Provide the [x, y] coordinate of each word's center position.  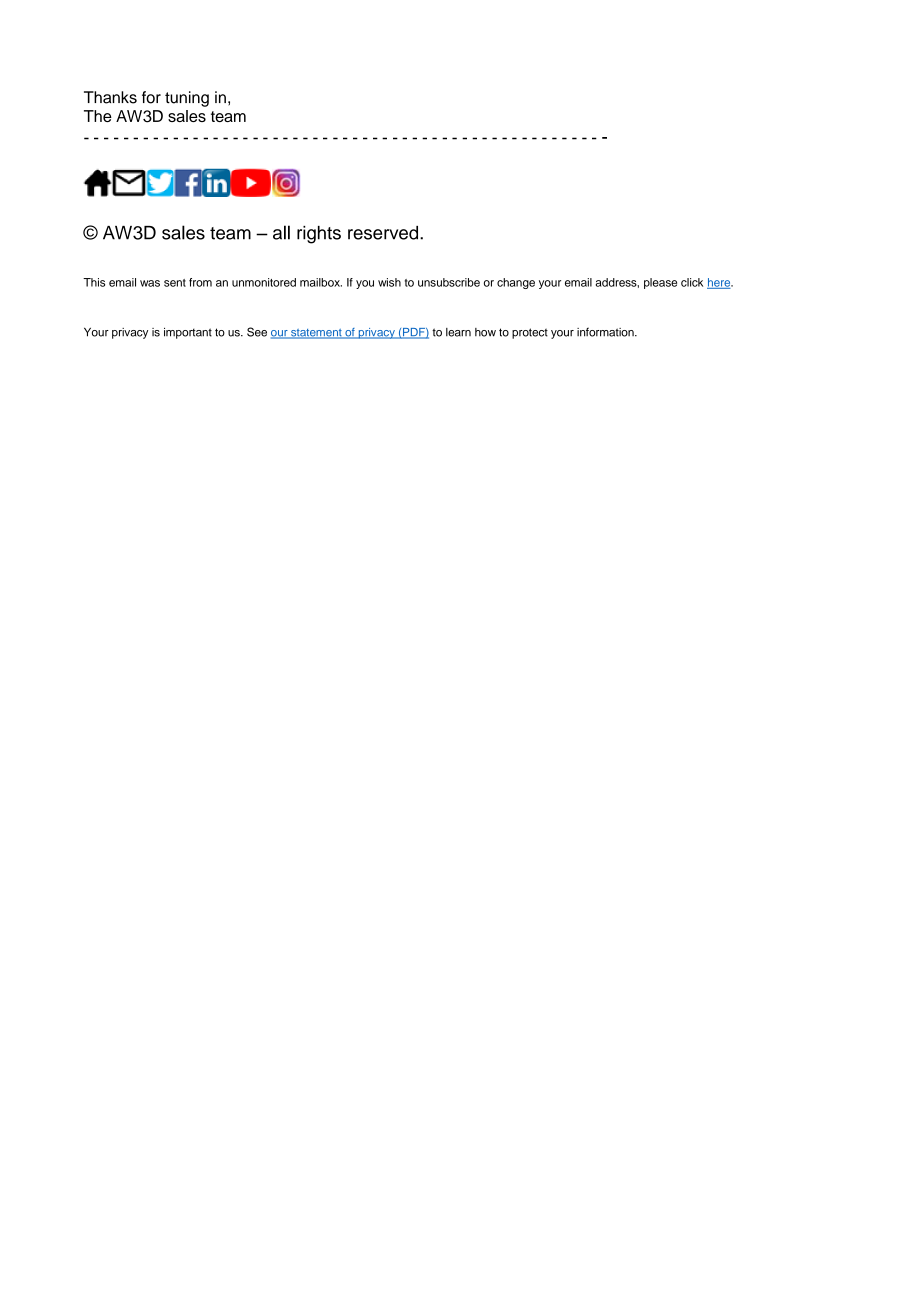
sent [175, 283]
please [660, 283]
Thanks [110, 97]
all [281, 232]
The [98, 116]
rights [319, 235]
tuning [187, 99]
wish [389, 282]
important [188, 333]
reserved [384, 233]
